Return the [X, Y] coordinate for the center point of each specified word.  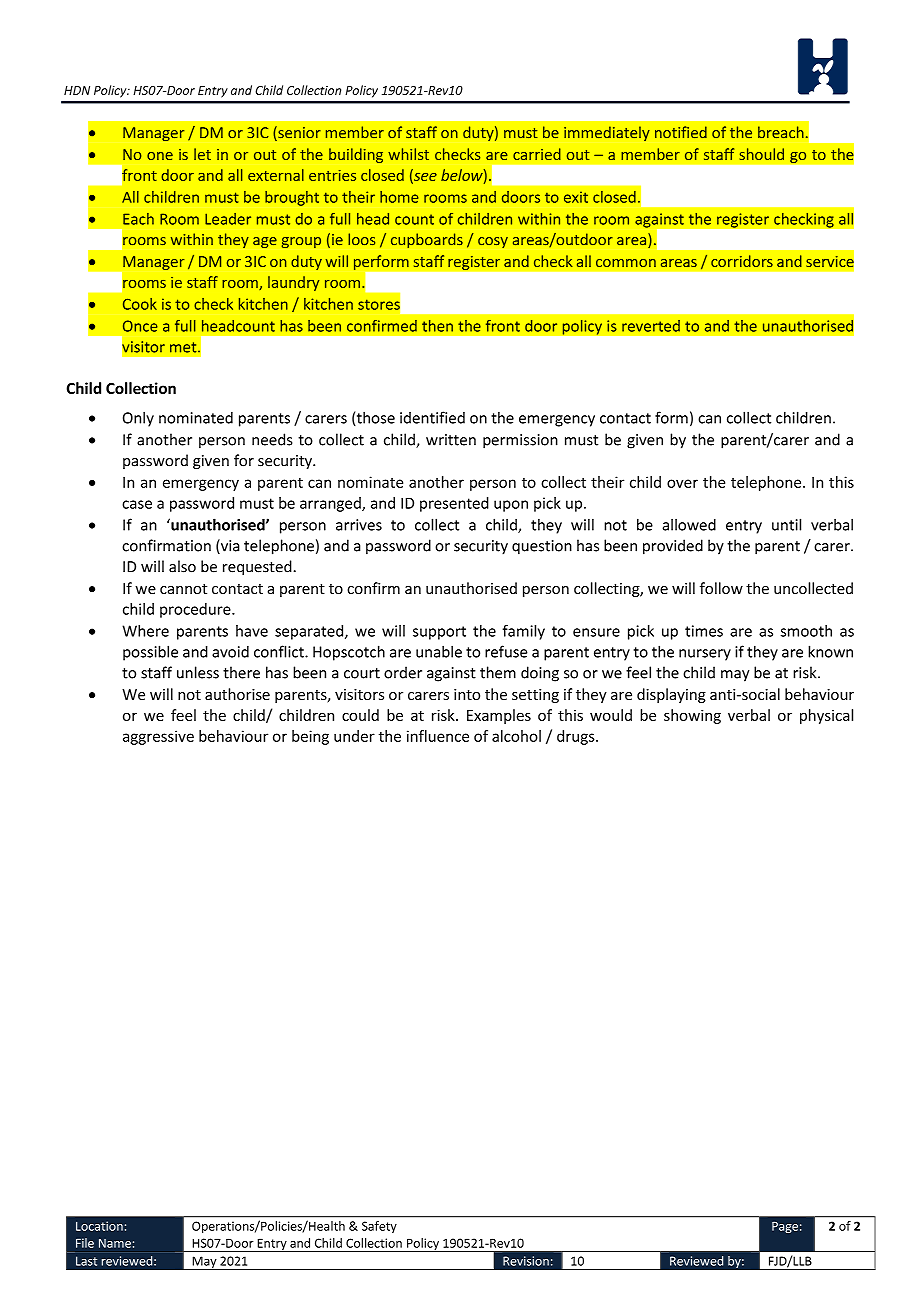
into [467, 694]
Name [115, 1243]
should [762, 154]
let [202, 154]
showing [692, 716]
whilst [408, 154]
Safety [379, 1227]
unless [198, 672]
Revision [526, 1261]
